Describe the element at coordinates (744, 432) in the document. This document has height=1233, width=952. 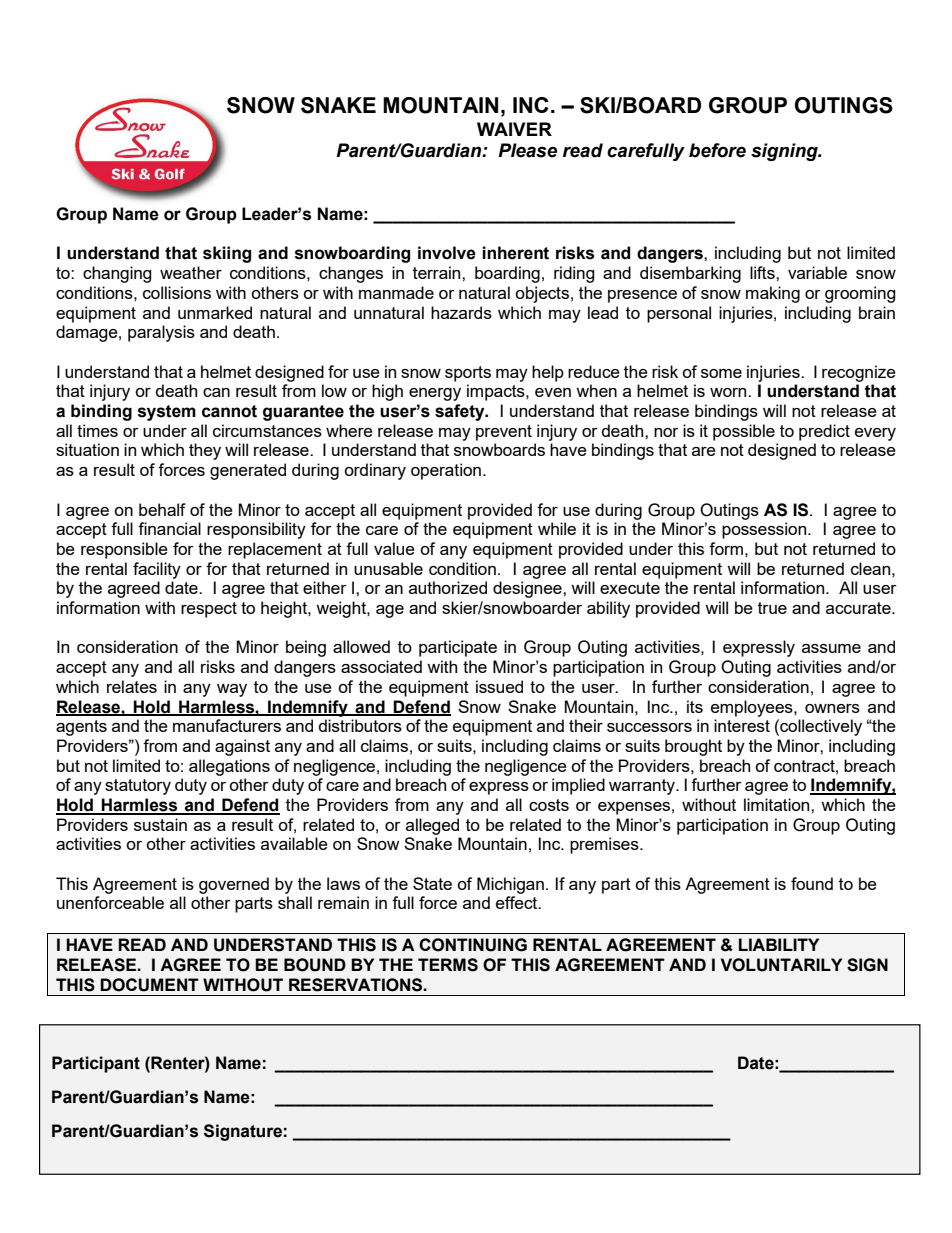
I see `possible` at that location.
